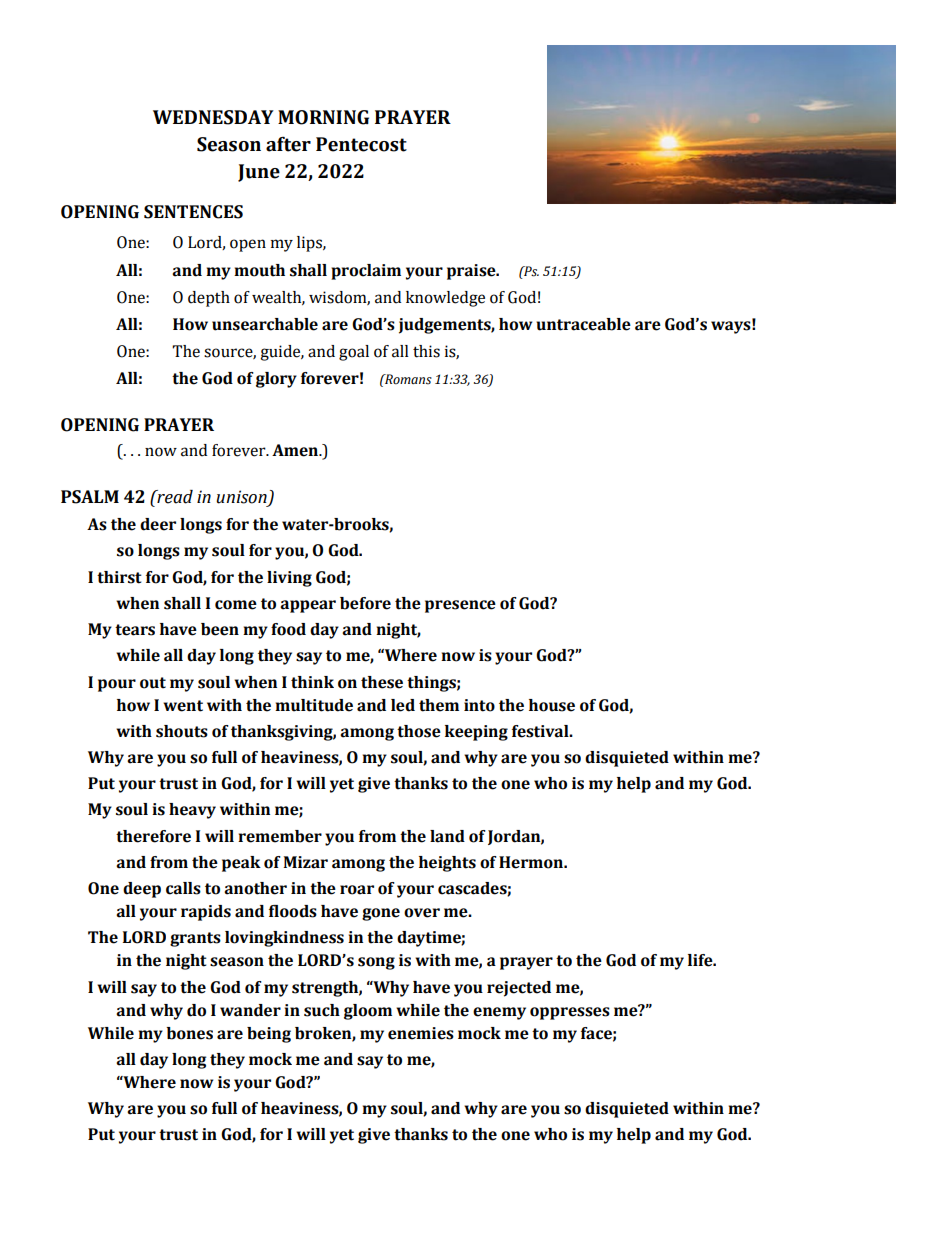 This image has width=952, height=1233. What do you see at coordinates (213, 117) in the image?
I see `WEDNESDAY` at bounding box center [213, 117].
